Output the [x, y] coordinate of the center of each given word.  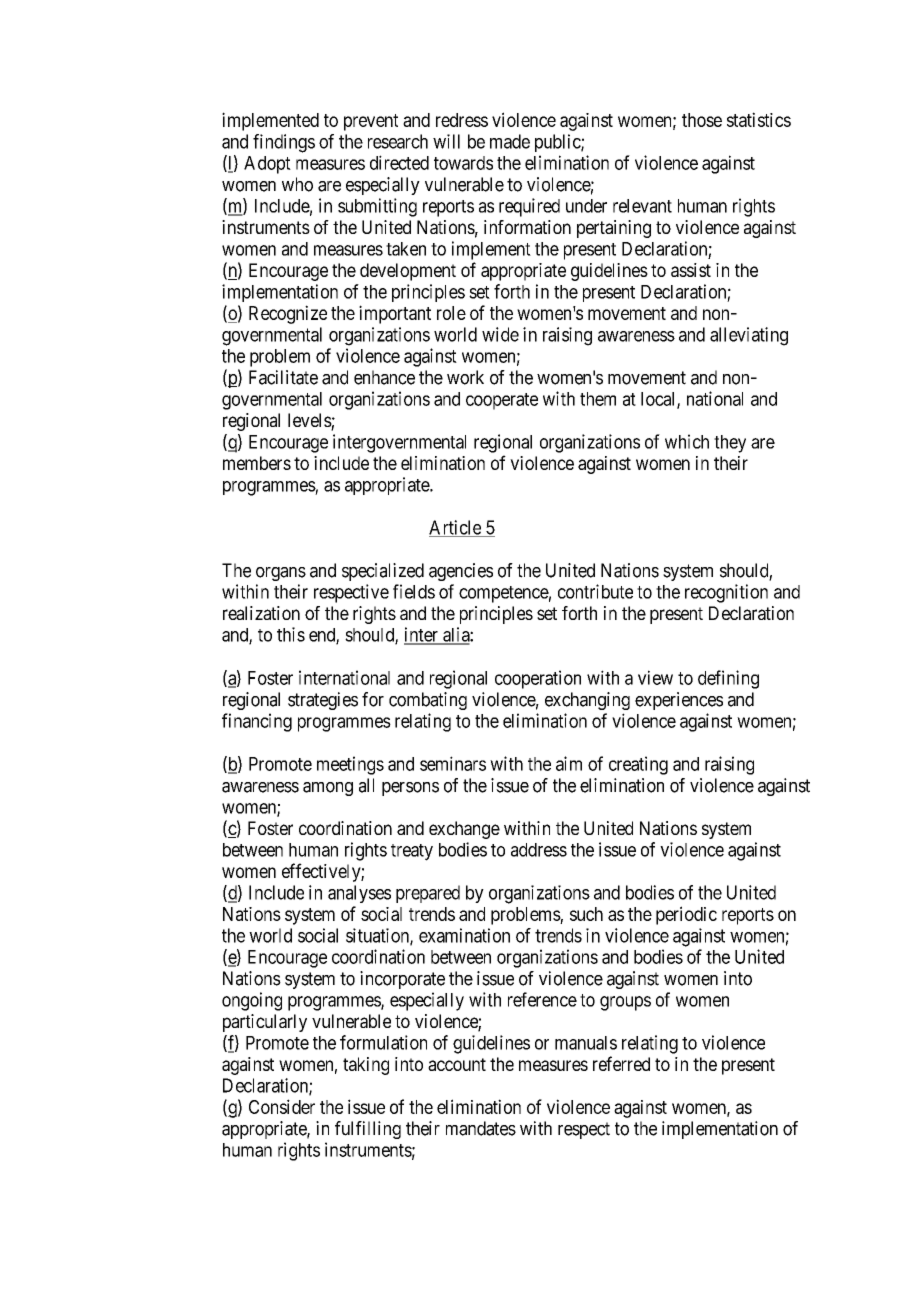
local [659, 400]
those [702, 120]
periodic [686, 915]
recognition [726, 593]
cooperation [538, 679]
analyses [359, 894]
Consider [282, 1106]
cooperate [502, 401]
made [510, 141]
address [539, 850]
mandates [481, 1128]
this [291, 634]
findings [284, 143]
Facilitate [283, 377]
